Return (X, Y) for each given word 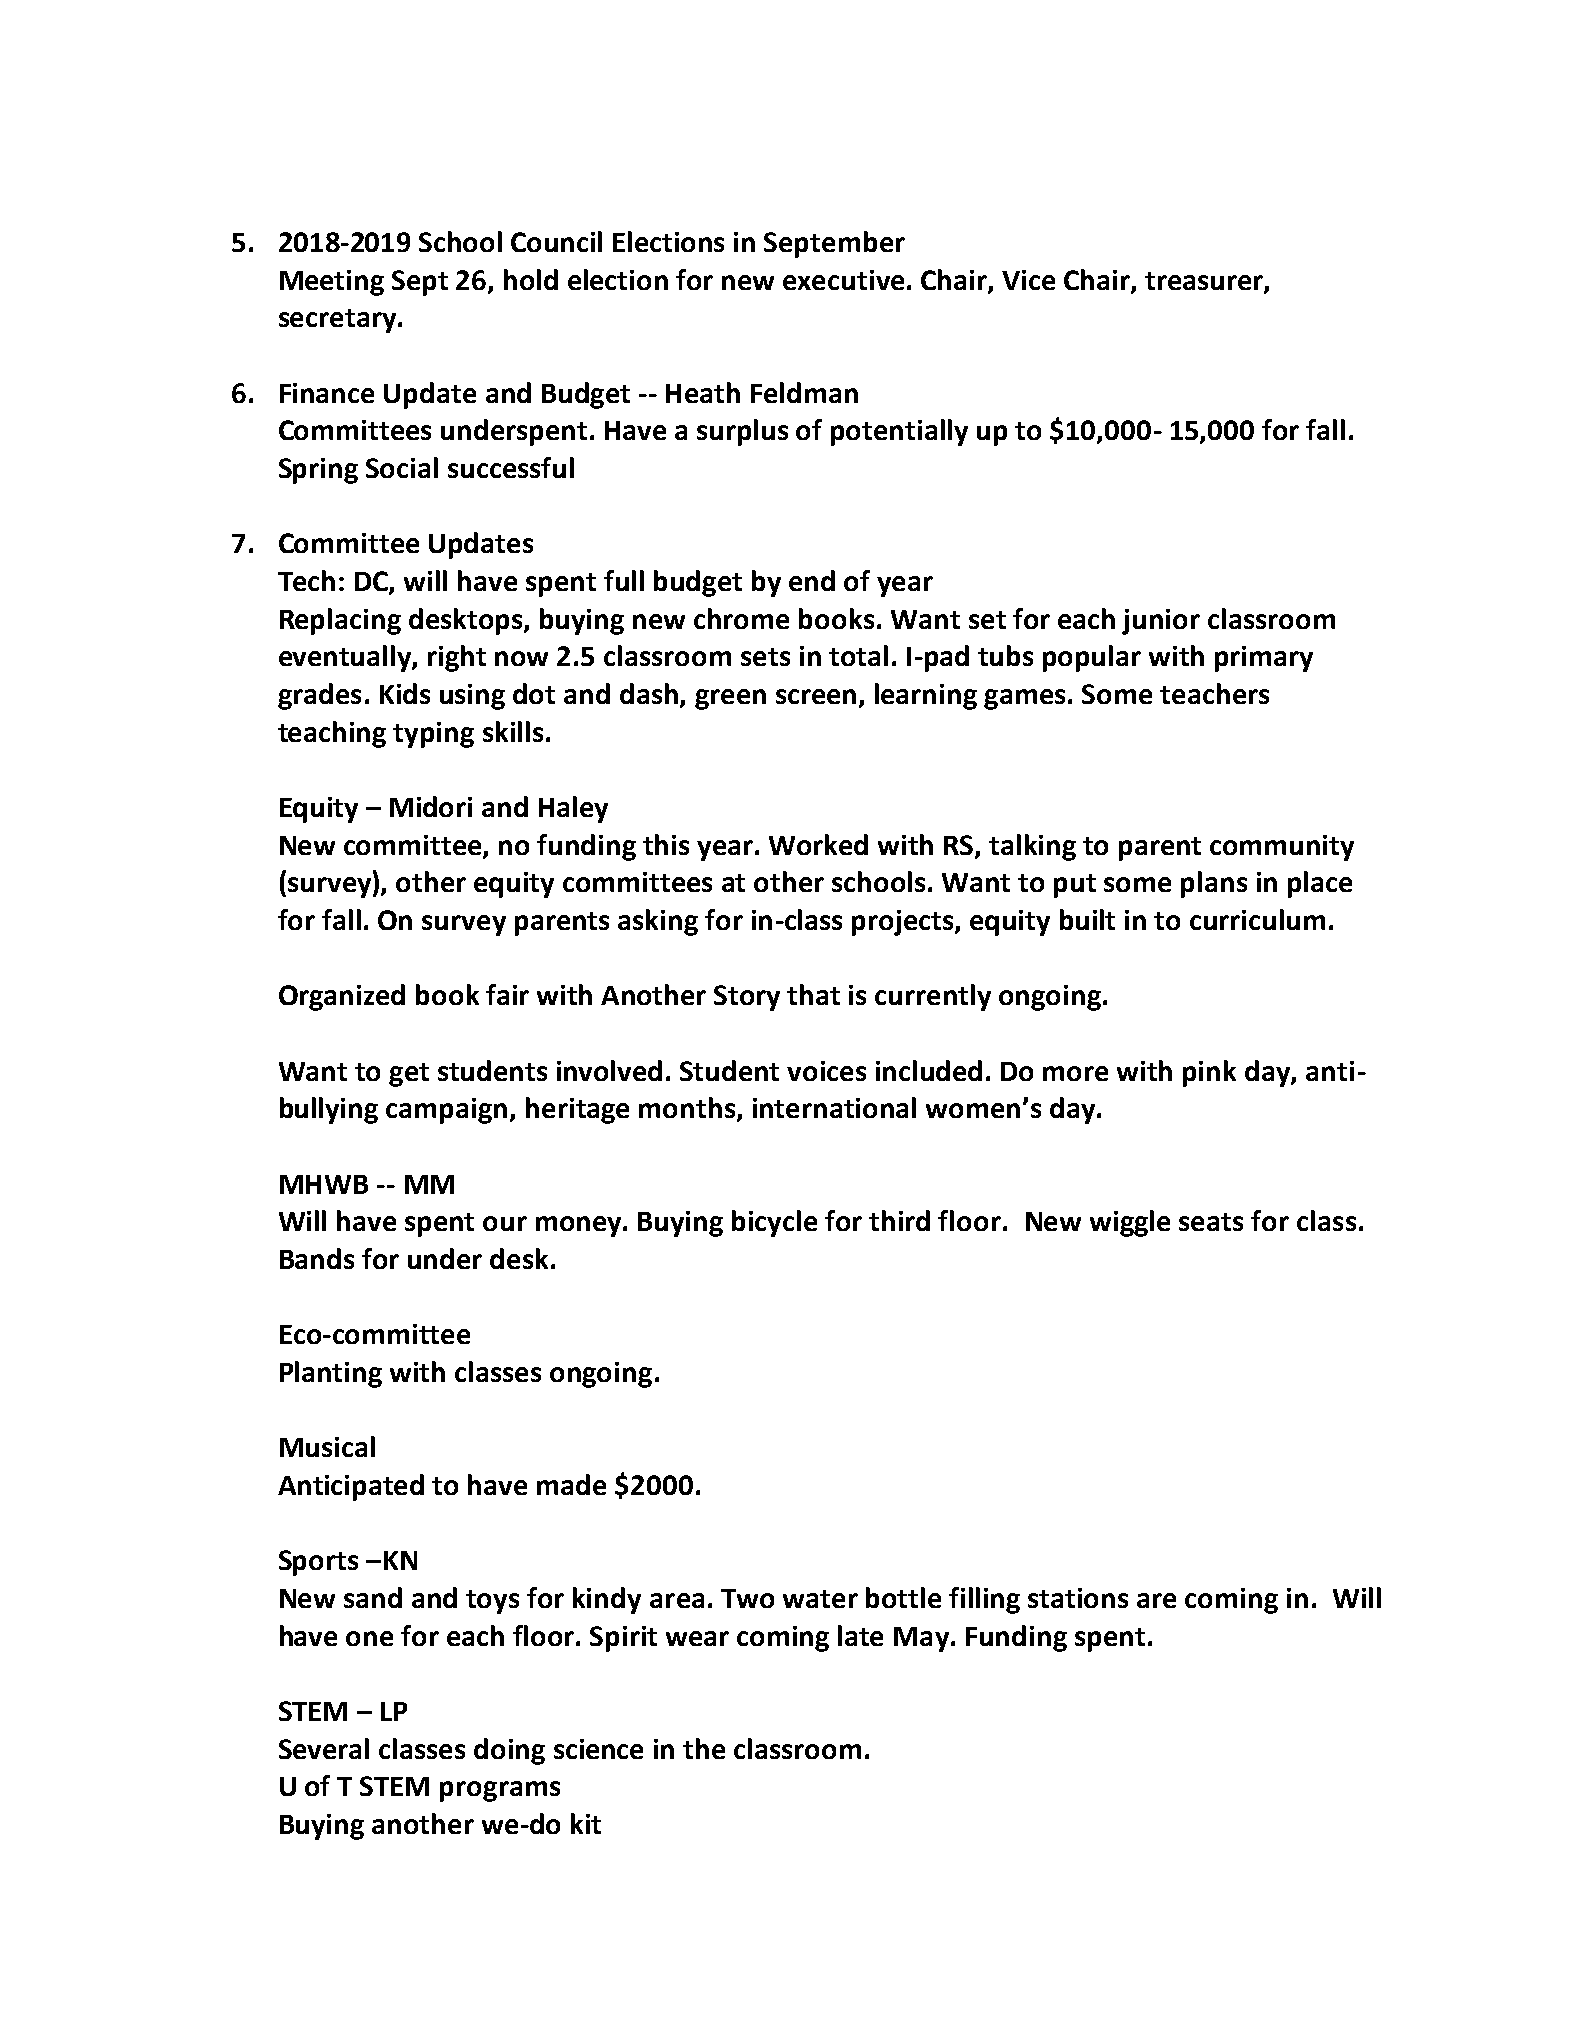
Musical (327, 1446)
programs (500, 1791)
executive (843, 280)
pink (1209, 1073)
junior (1161, 622)
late (860, 1635)
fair (507, 994)
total (858, 655)
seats (1211, 1222)
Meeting (332, 283)
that (813, 994)
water (820, 1599)
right (457, 658)
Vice (1028, 280)
